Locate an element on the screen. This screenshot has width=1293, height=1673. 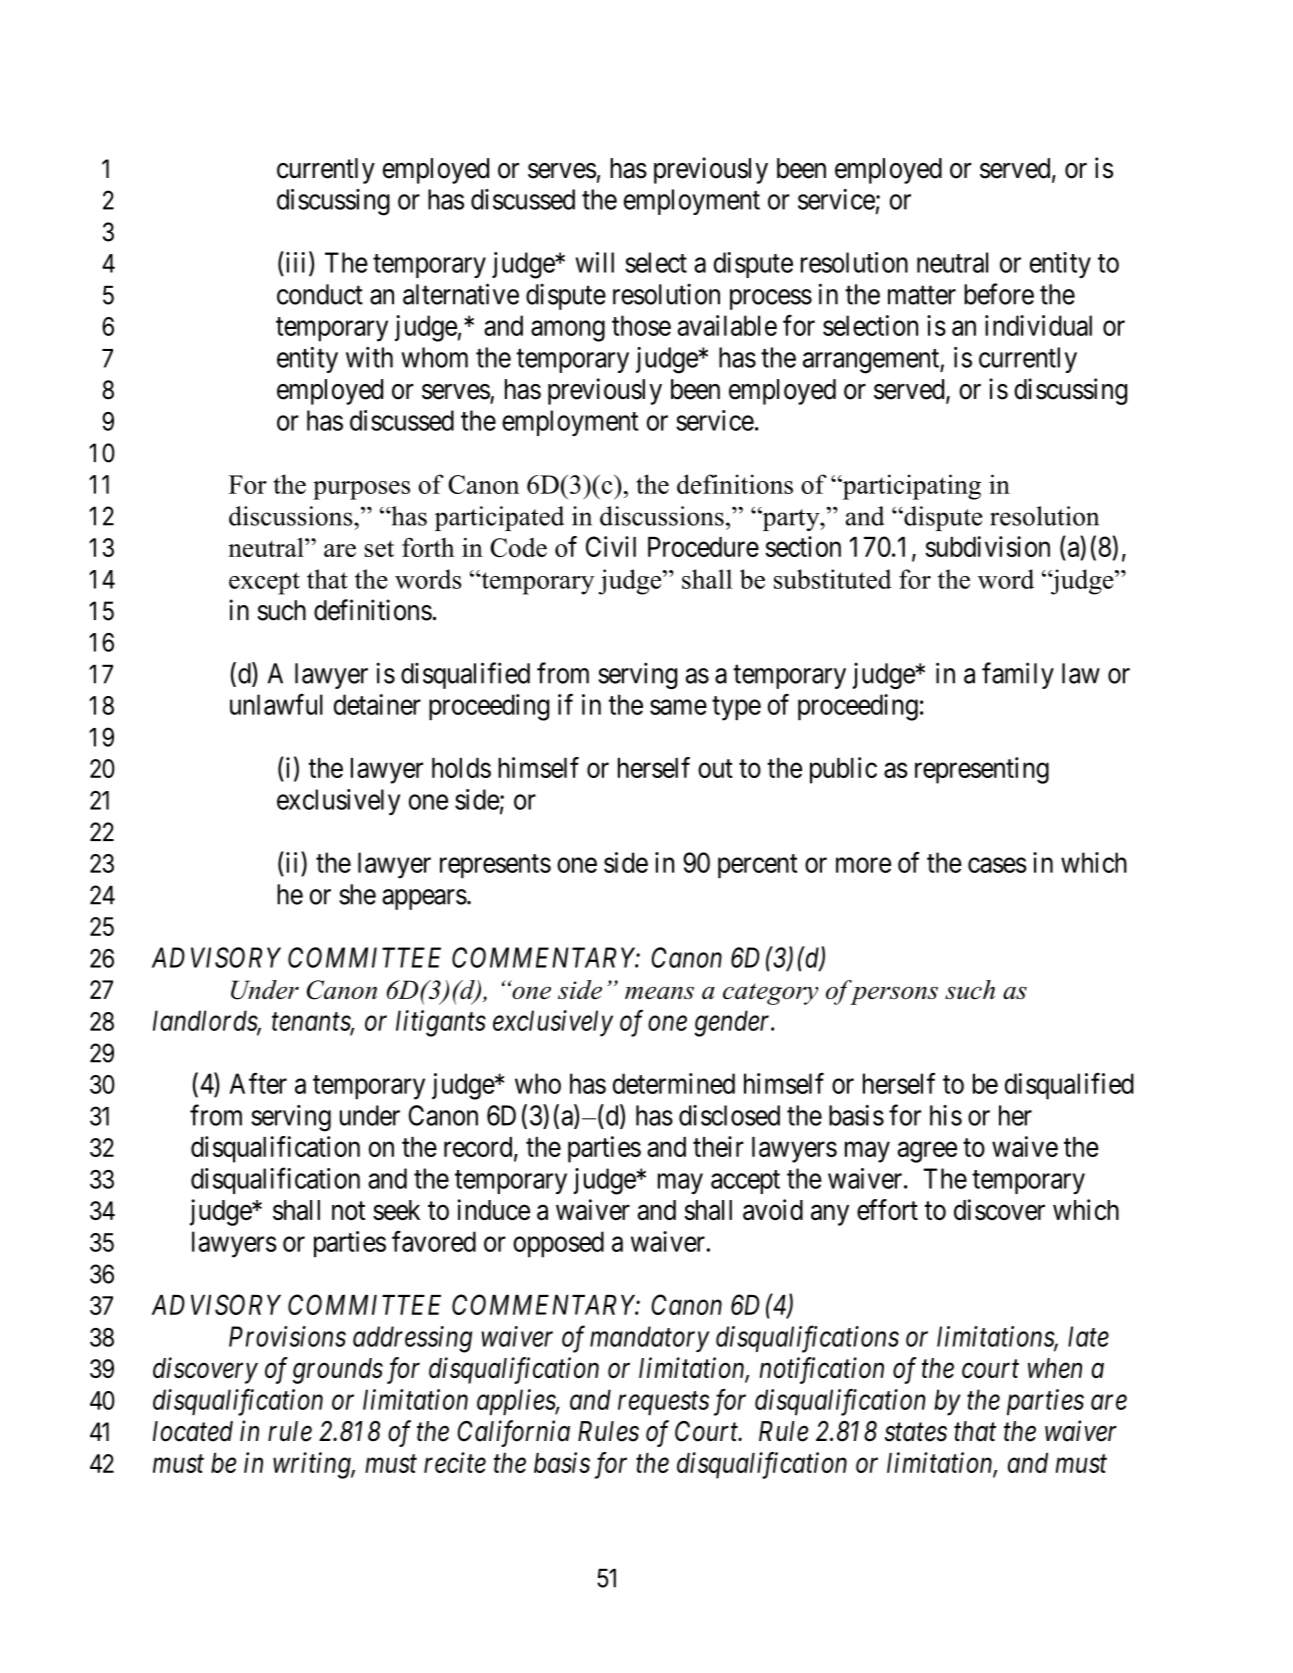
those is located at coordinates (641, 325).
